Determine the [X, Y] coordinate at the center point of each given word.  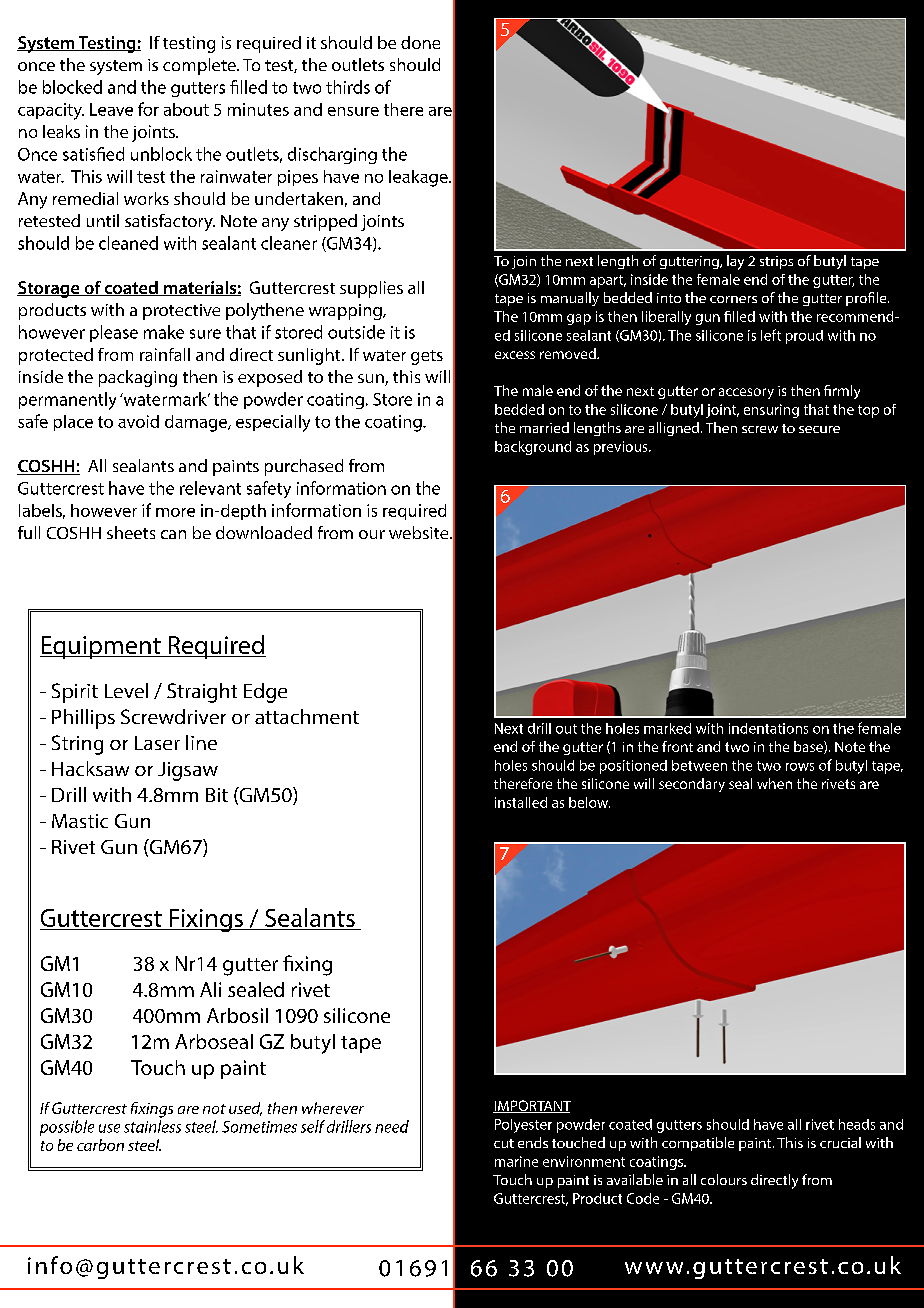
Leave [111, 109]
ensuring [771, 411]
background [533, 448]
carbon [100, 1145]
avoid [138, 421]
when [774, 783]
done [420, 42]
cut [504, 1143]
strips [776, 262]
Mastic [80, 821]
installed [521, 802]
